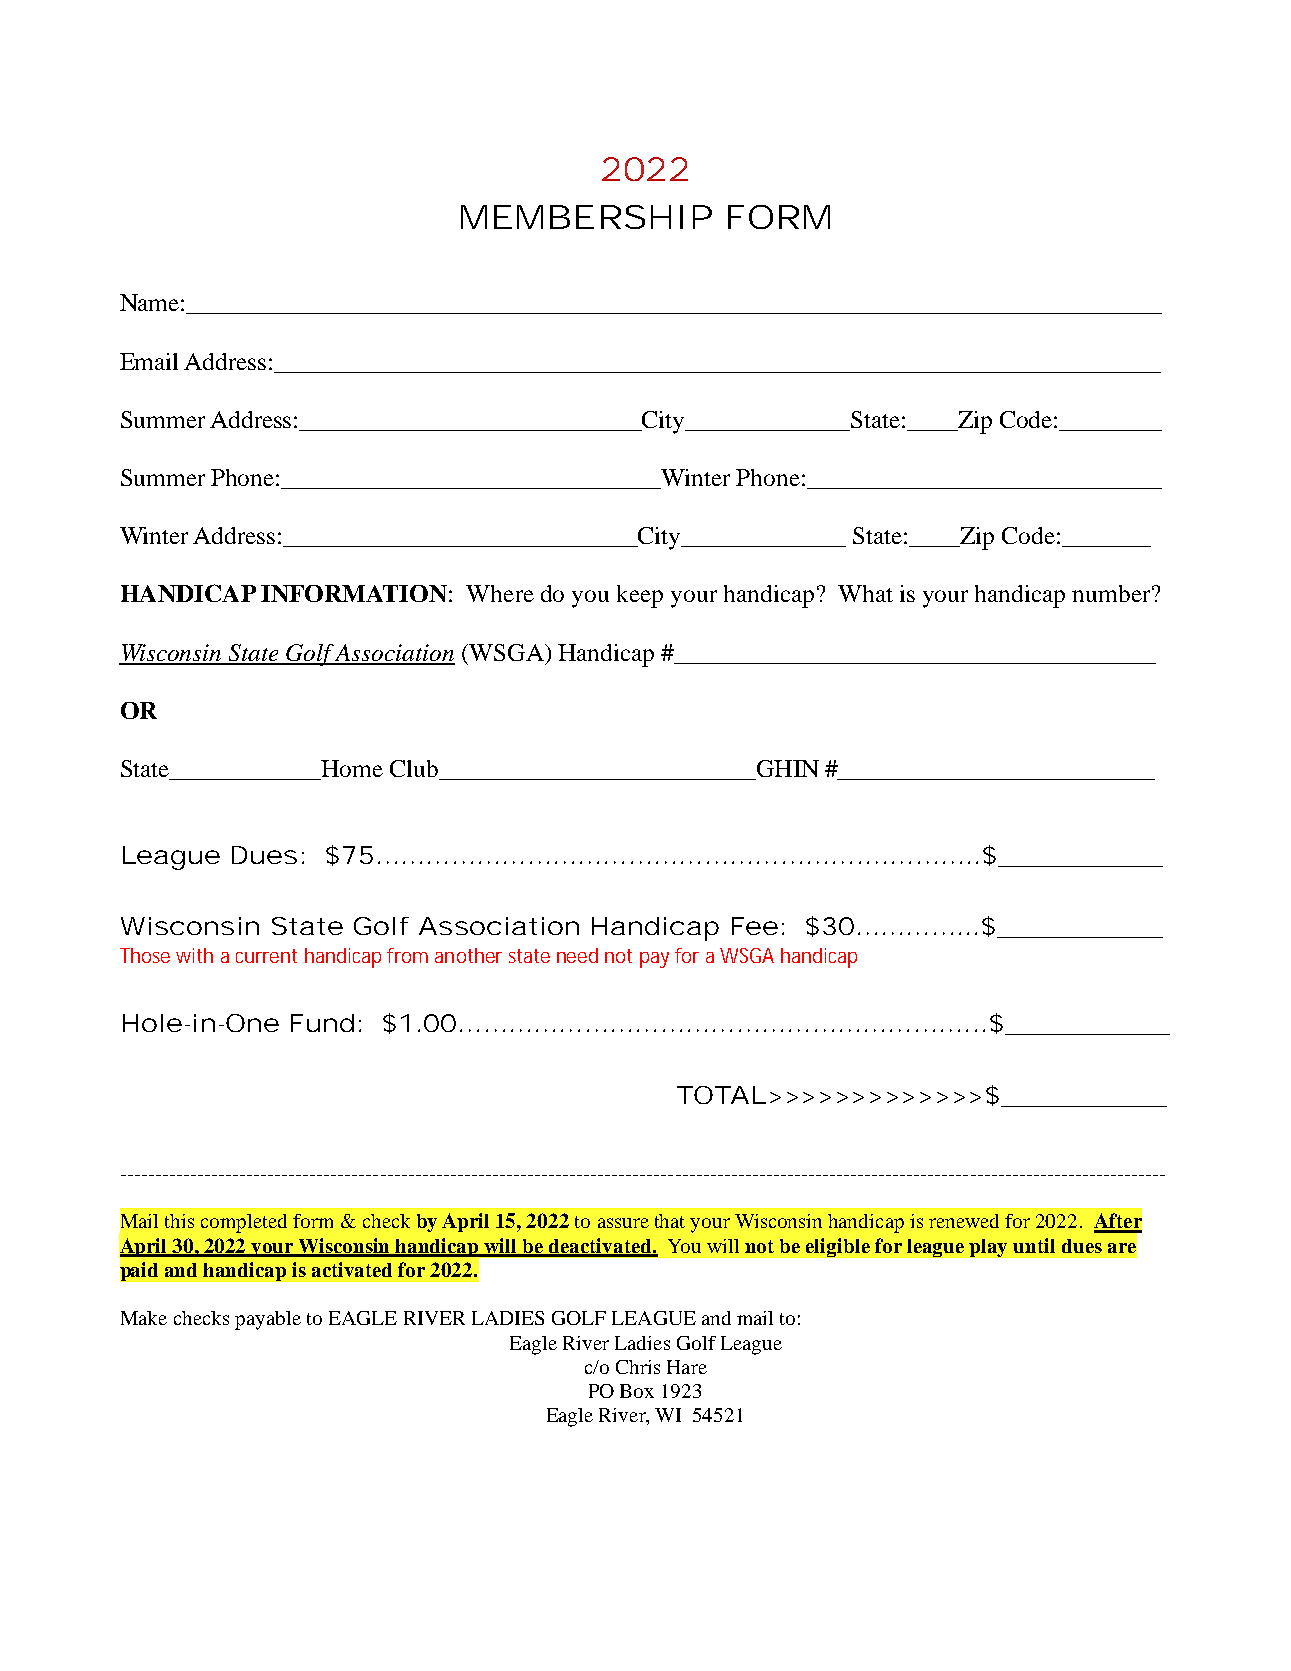  I want to click on MEMBERSHIP, so click(586, 217).
